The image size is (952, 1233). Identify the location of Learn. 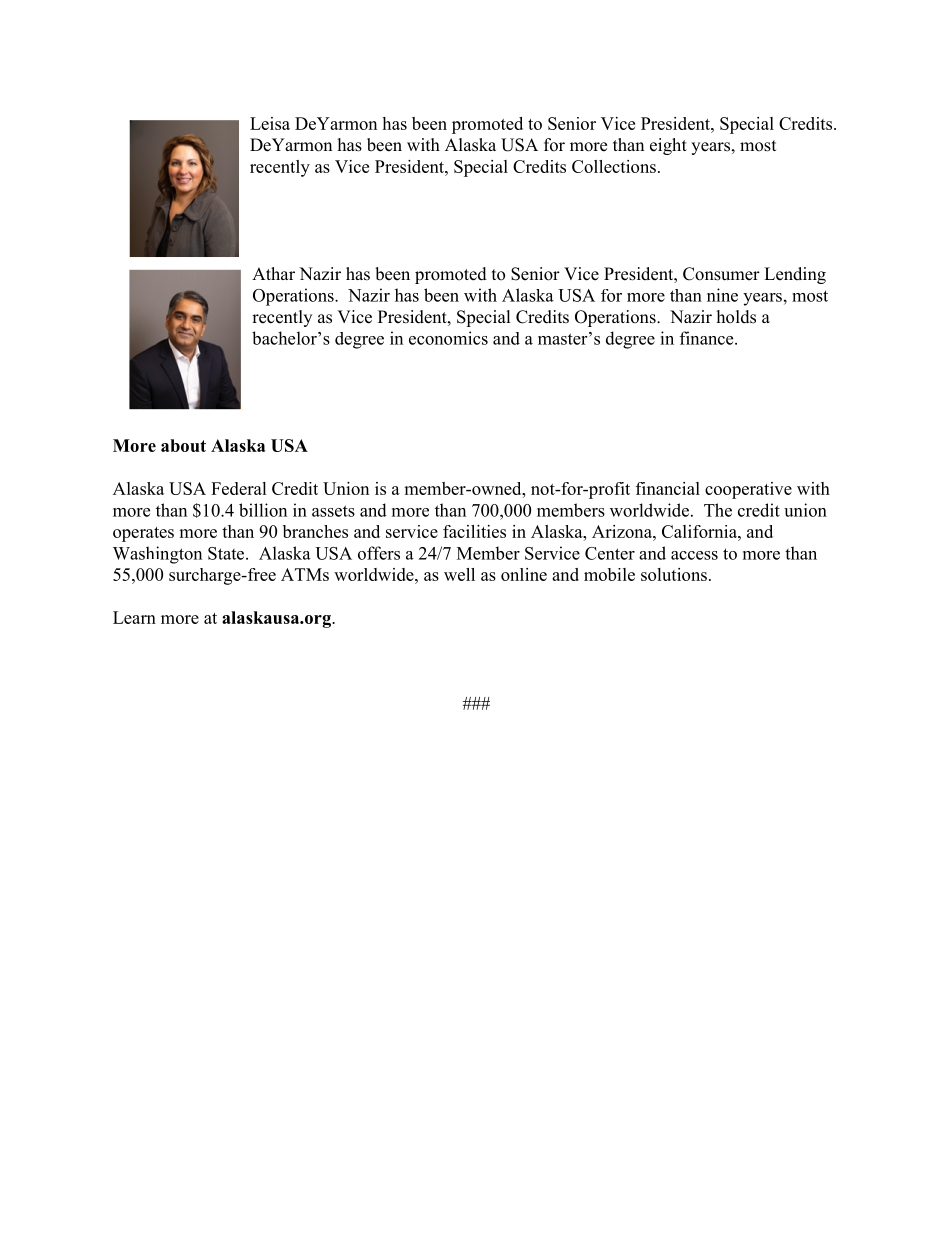
(134, 617).
